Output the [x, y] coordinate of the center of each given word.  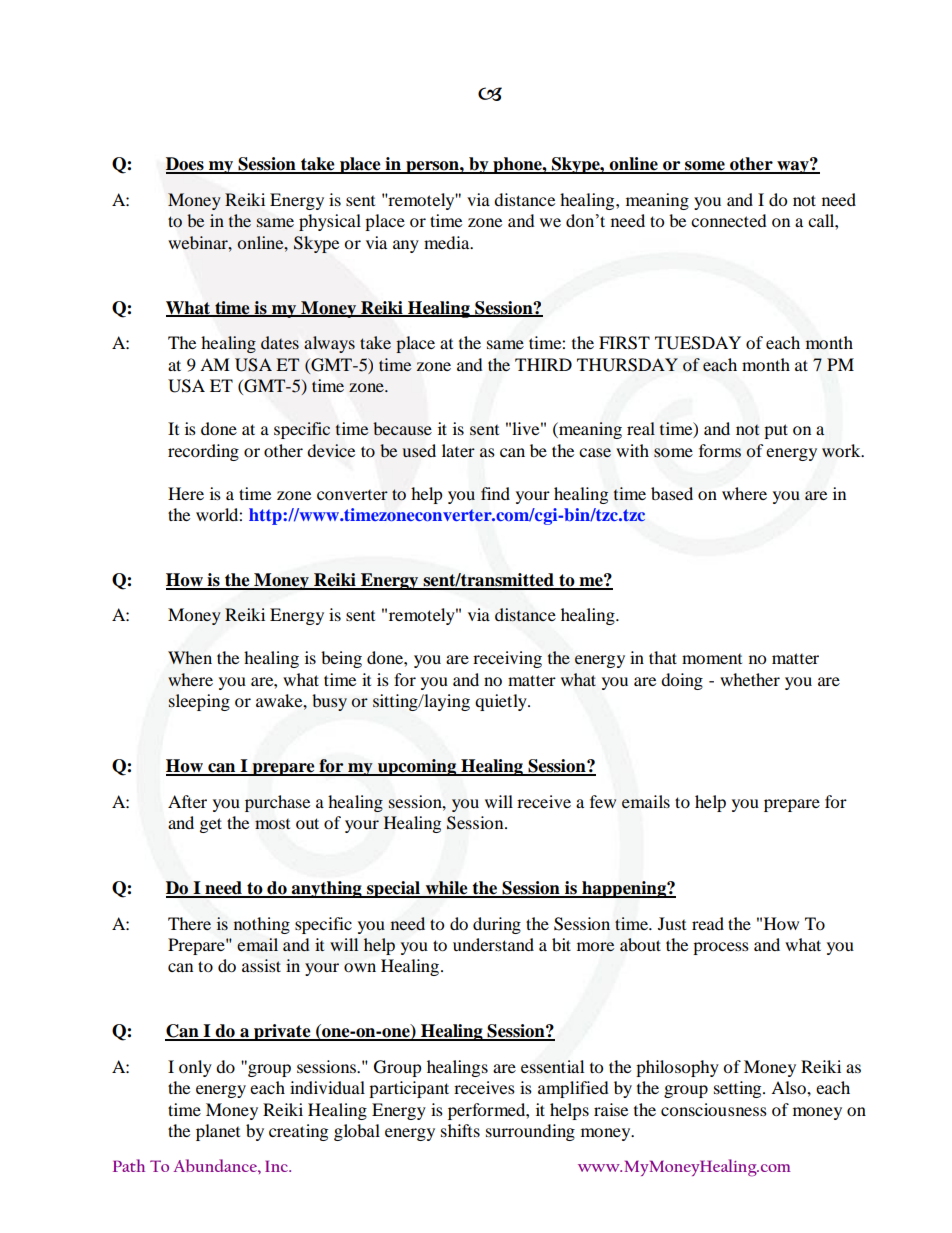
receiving [507, 659]
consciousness [714, 1109]
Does [186, 165]
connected [729, 220]
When [190, 657]
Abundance [216, 1165]
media [448, 242]
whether [750, 679]
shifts [460, 1130]
